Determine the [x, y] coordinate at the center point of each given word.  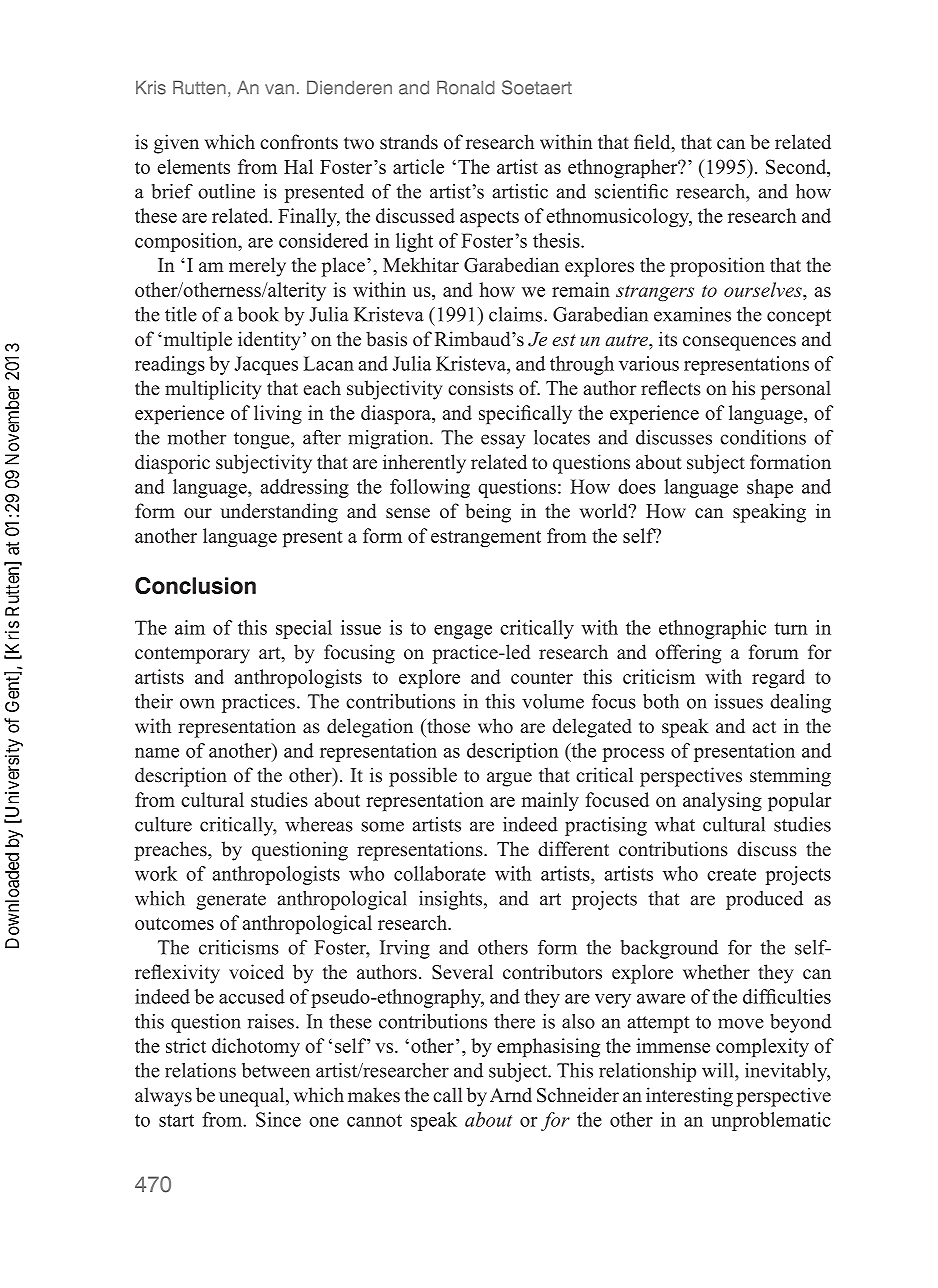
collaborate [440, 873]
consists [480, 388]
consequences [739, 343]
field [653, 143]
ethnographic [712, 629]
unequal [253, 1097]
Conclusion [195, 585]
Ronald [466, 88]
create [731, 874]
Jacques [266, 365]
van [279, 89]
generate [231, 901]
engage [463, 632]
